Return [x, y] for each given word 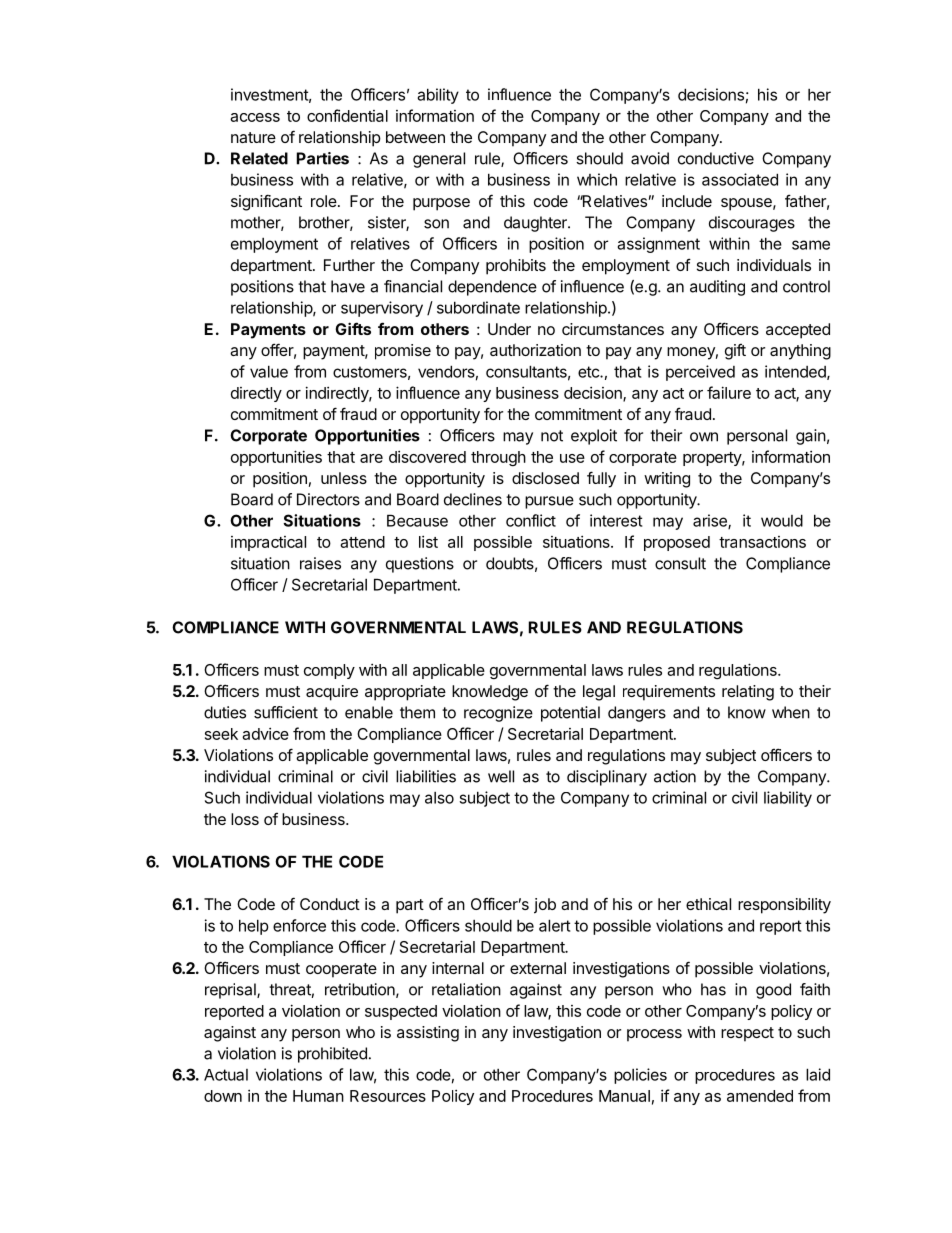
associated [740, 179]
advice [265, 733]
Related [259, 158]
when [791, 712]
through [498, 458]
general [439, 160]
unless [344, 478]
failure [729, 392]
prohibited [332, 1055]
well [501, 776]
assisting [428, 1034]
